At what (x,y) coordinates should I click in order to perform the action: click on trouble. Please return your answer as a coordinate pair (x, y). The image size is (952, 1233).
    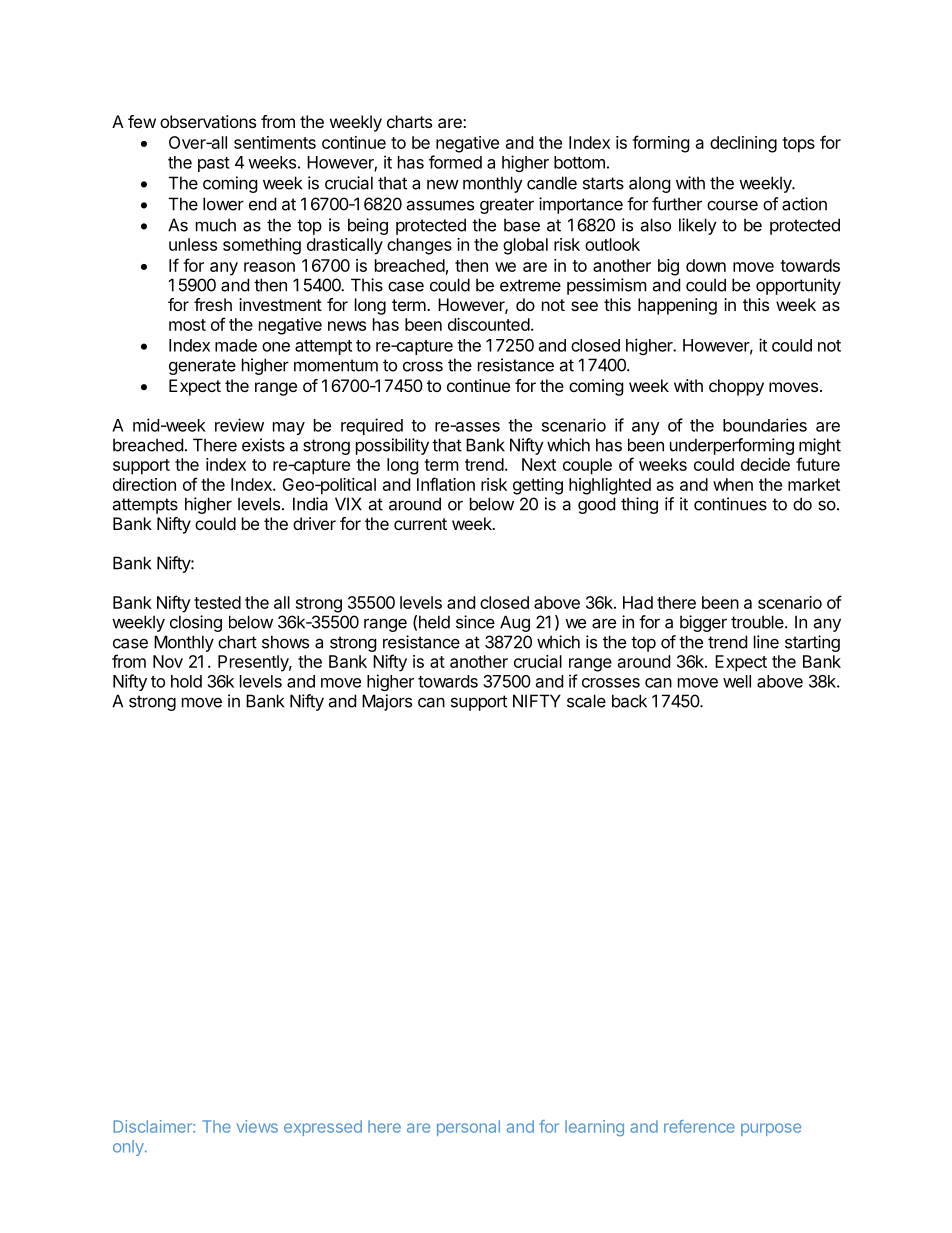
    Looking at the image, I should click on (758, 622).
